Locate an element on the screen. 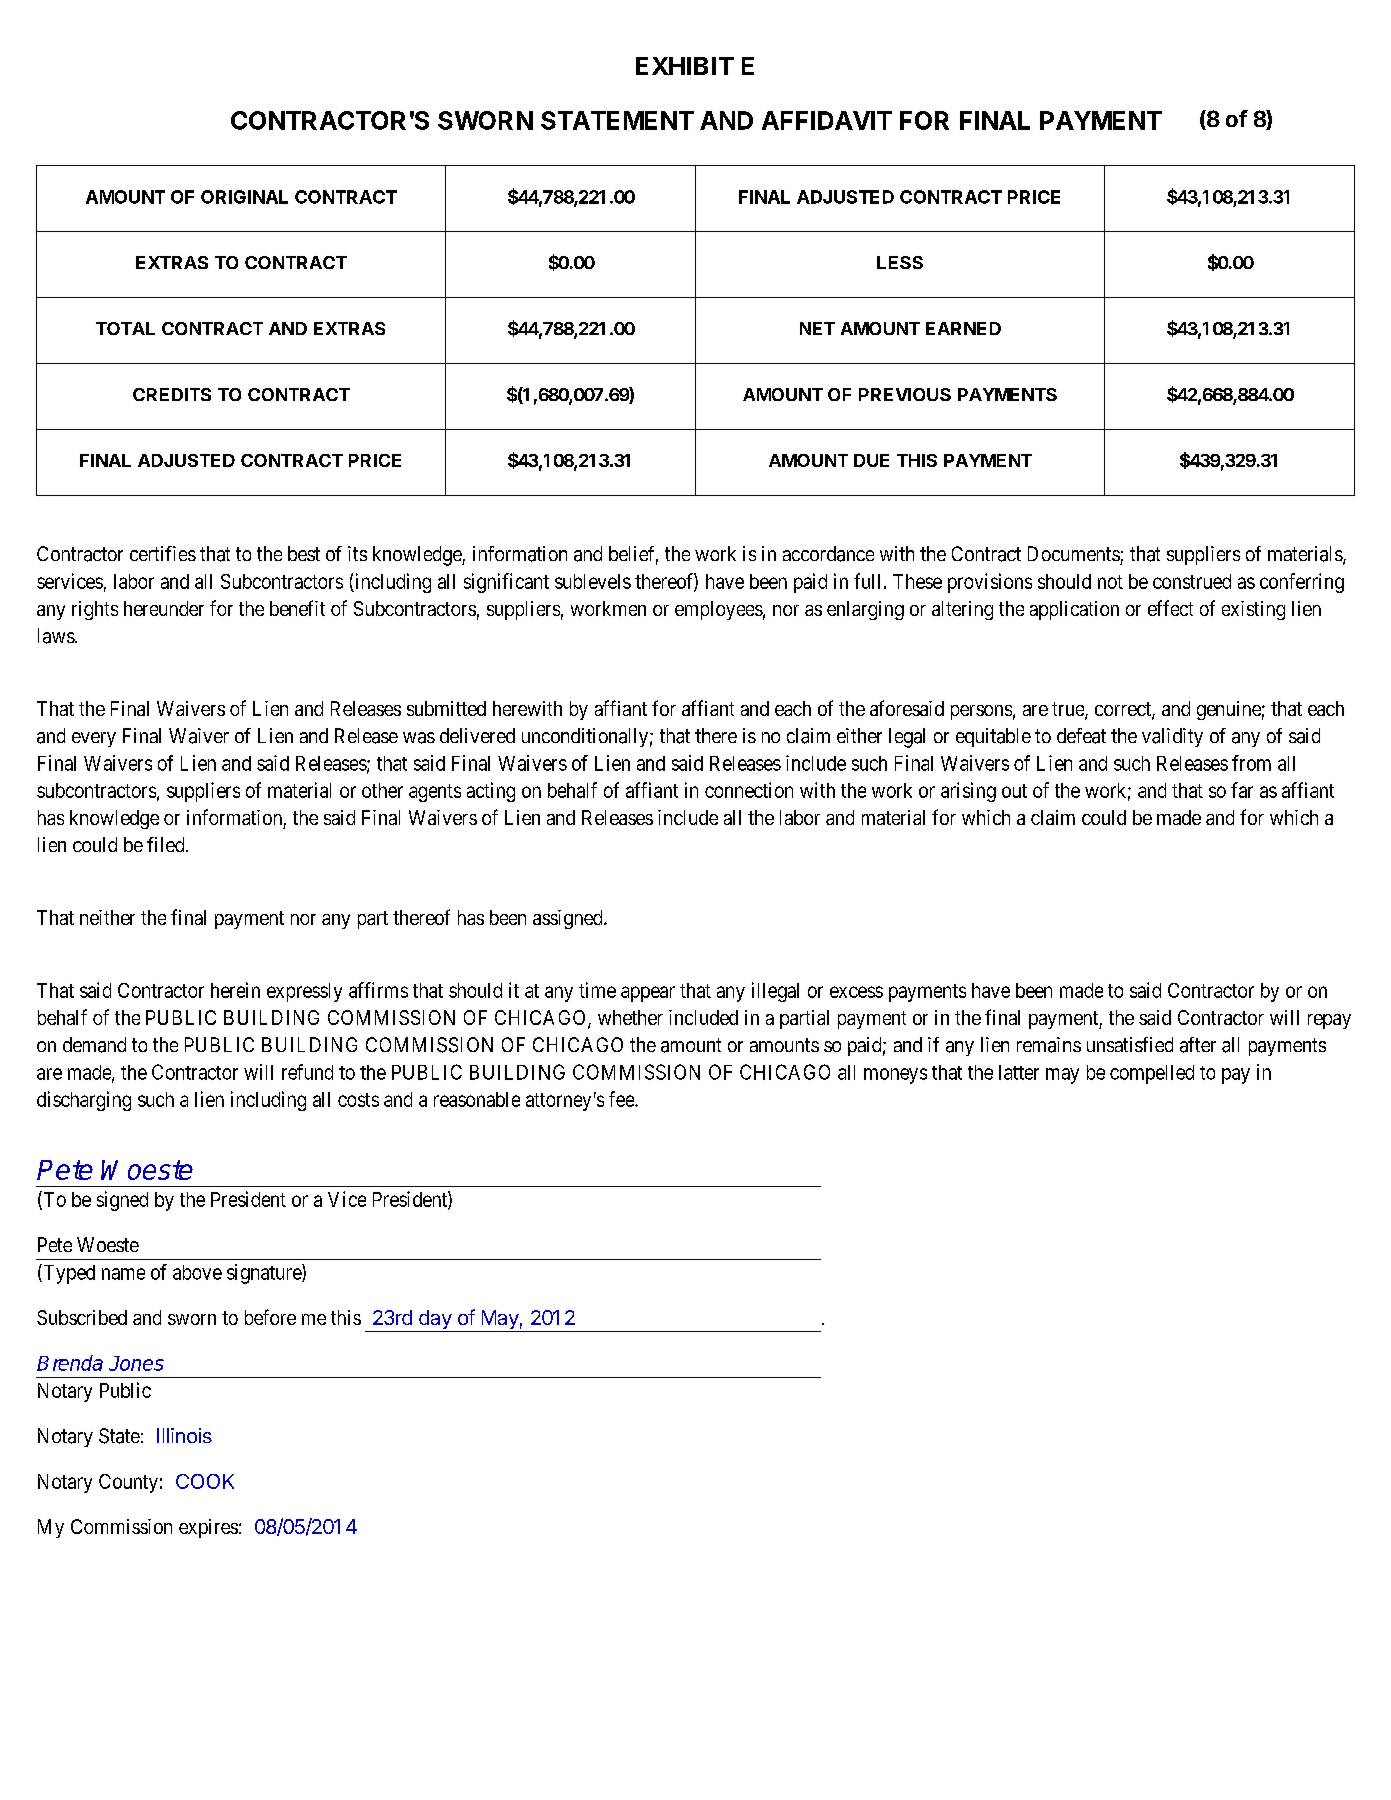 The width and height of the screenshot is (1391, 1800). herein is located at coordinates (235, 990).
